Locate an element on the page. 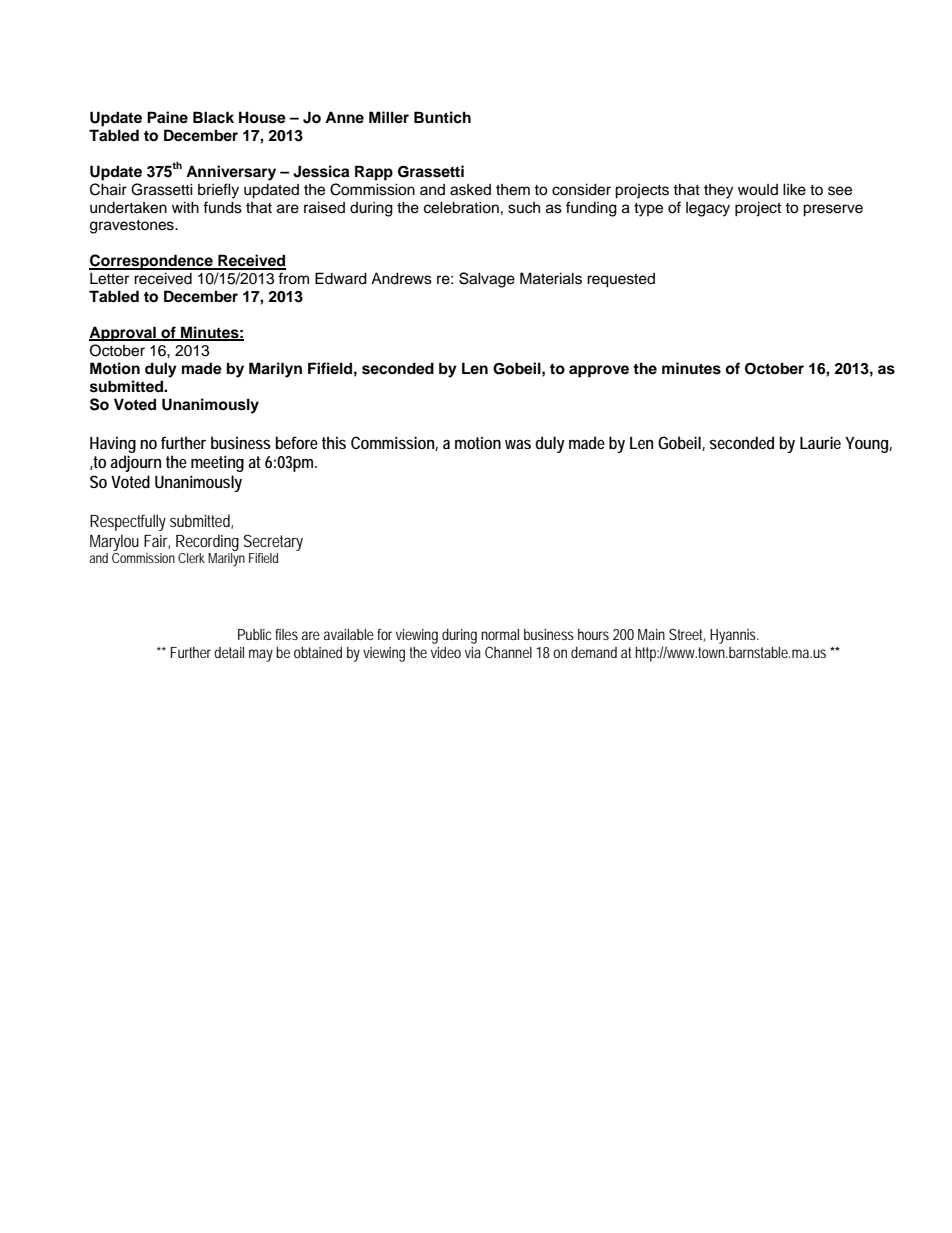 The image size is (952, 1233). approve is located at coordinates (599, 371).
